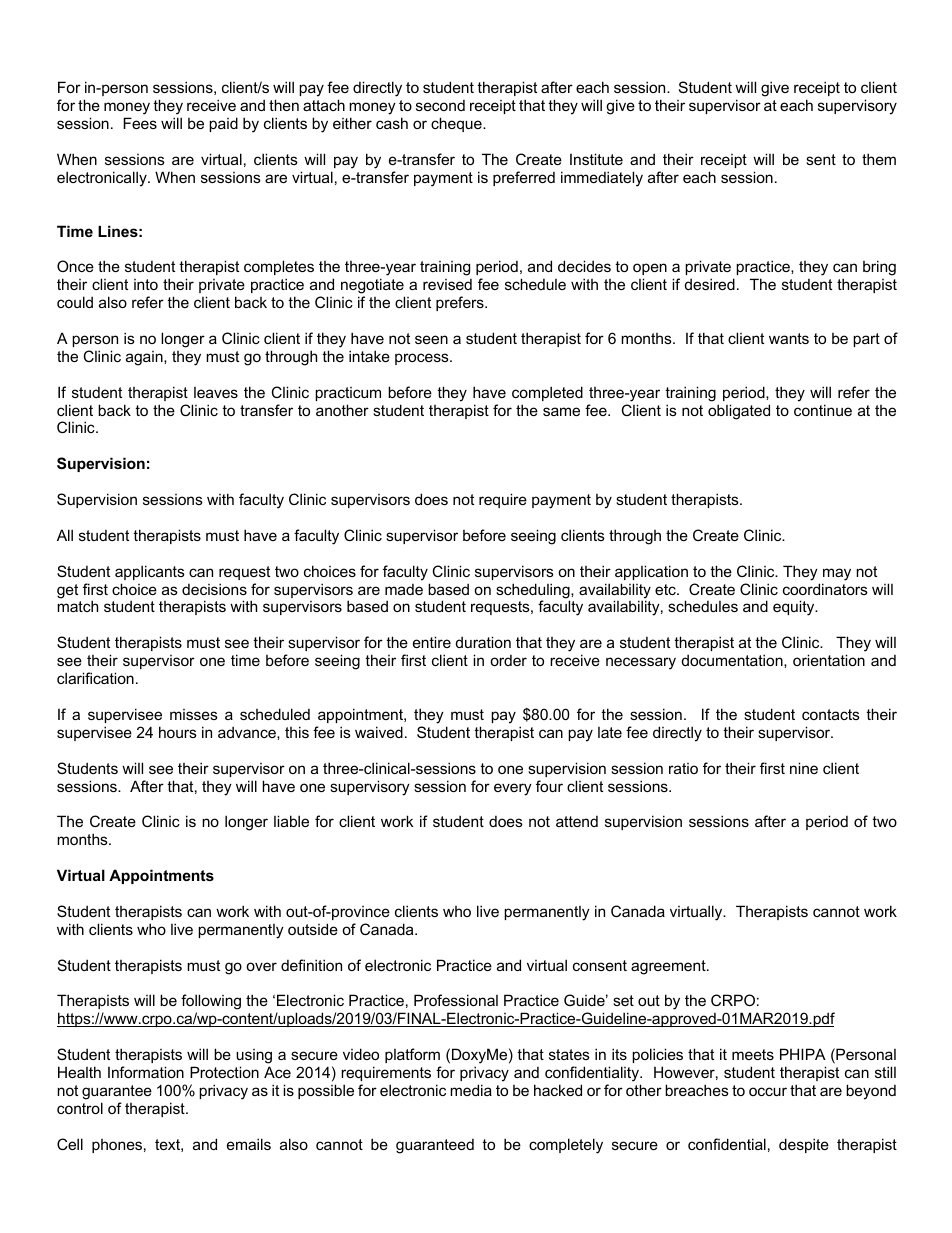 The height and width of the document is (1233, 952). What do you see at coordinates (457, 124) in the document?
I see `cheque` at bounding box center [457, 124].
